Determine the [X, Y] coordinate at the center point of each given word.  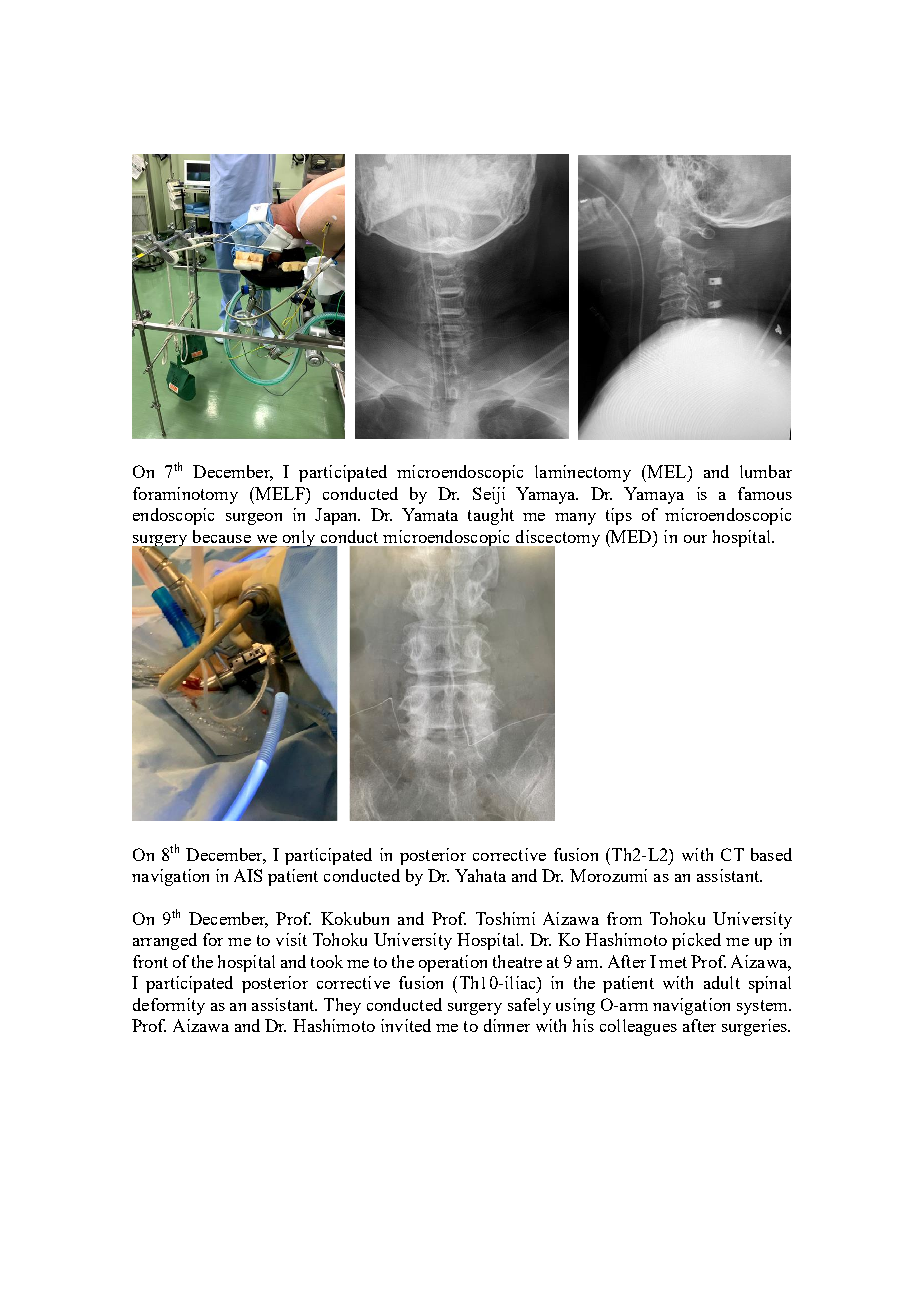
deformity [169, 1006]
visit [291, 939]
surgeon [254, 519]
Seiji [489, 495]
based [771, 854]
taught [491, 516]
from [624, 918]
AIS [248, 875]
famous [765, 493]
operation [453, 963]
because [222, 536]
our [695, 539]
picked [696, 941]
